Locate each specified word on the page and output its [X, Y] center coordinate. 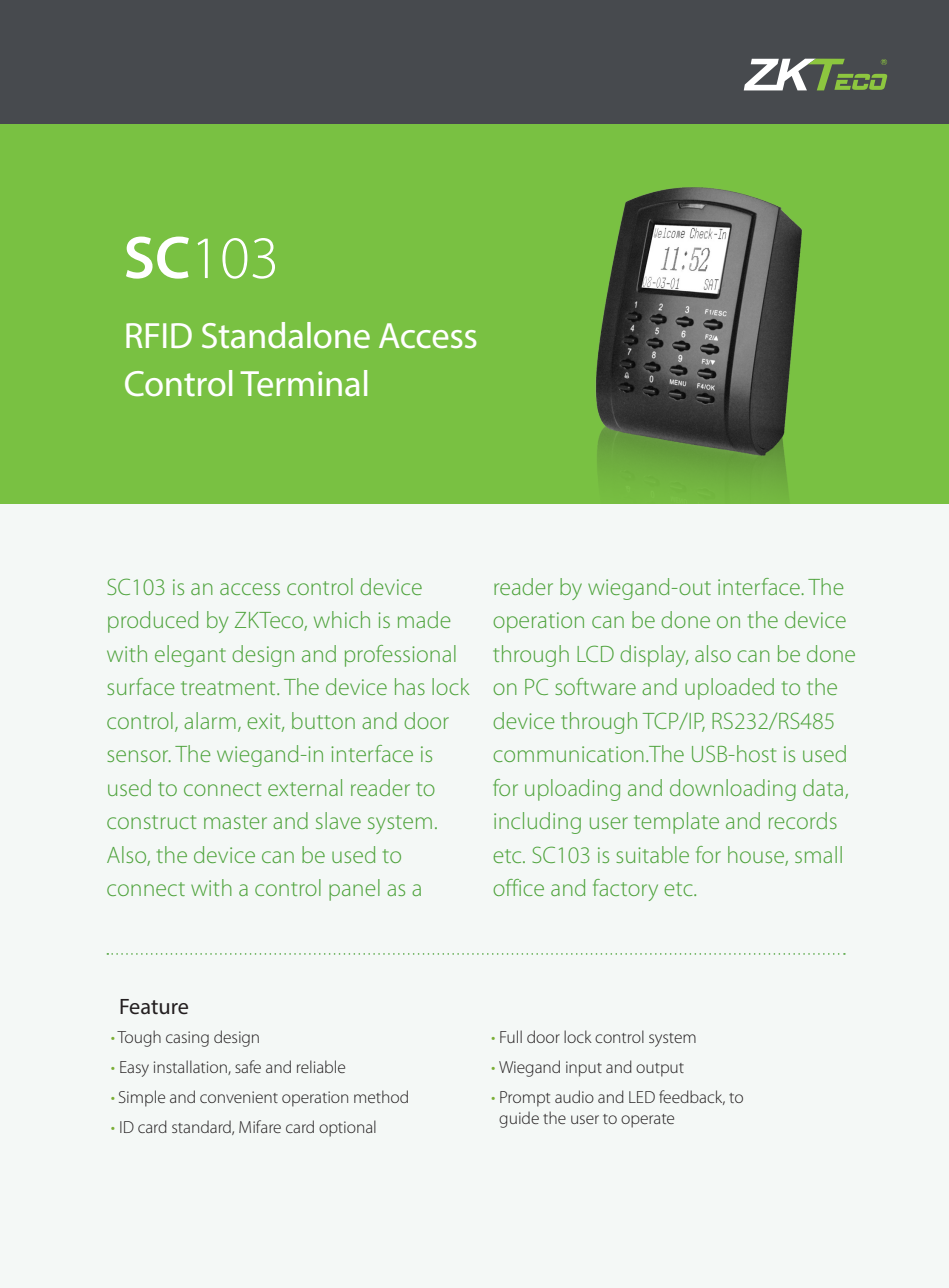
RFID [159, 335]
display [654, 656]
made [424, 619]
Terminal [303, 383]
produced [153, 622]
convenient [239, 1097]
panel [354, 890]
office [518, 887]
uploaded [729, 689]
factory [625, 890]
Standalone [286, 335]
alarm [210, 720]
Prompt [525, 1099]
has [410, 686]
